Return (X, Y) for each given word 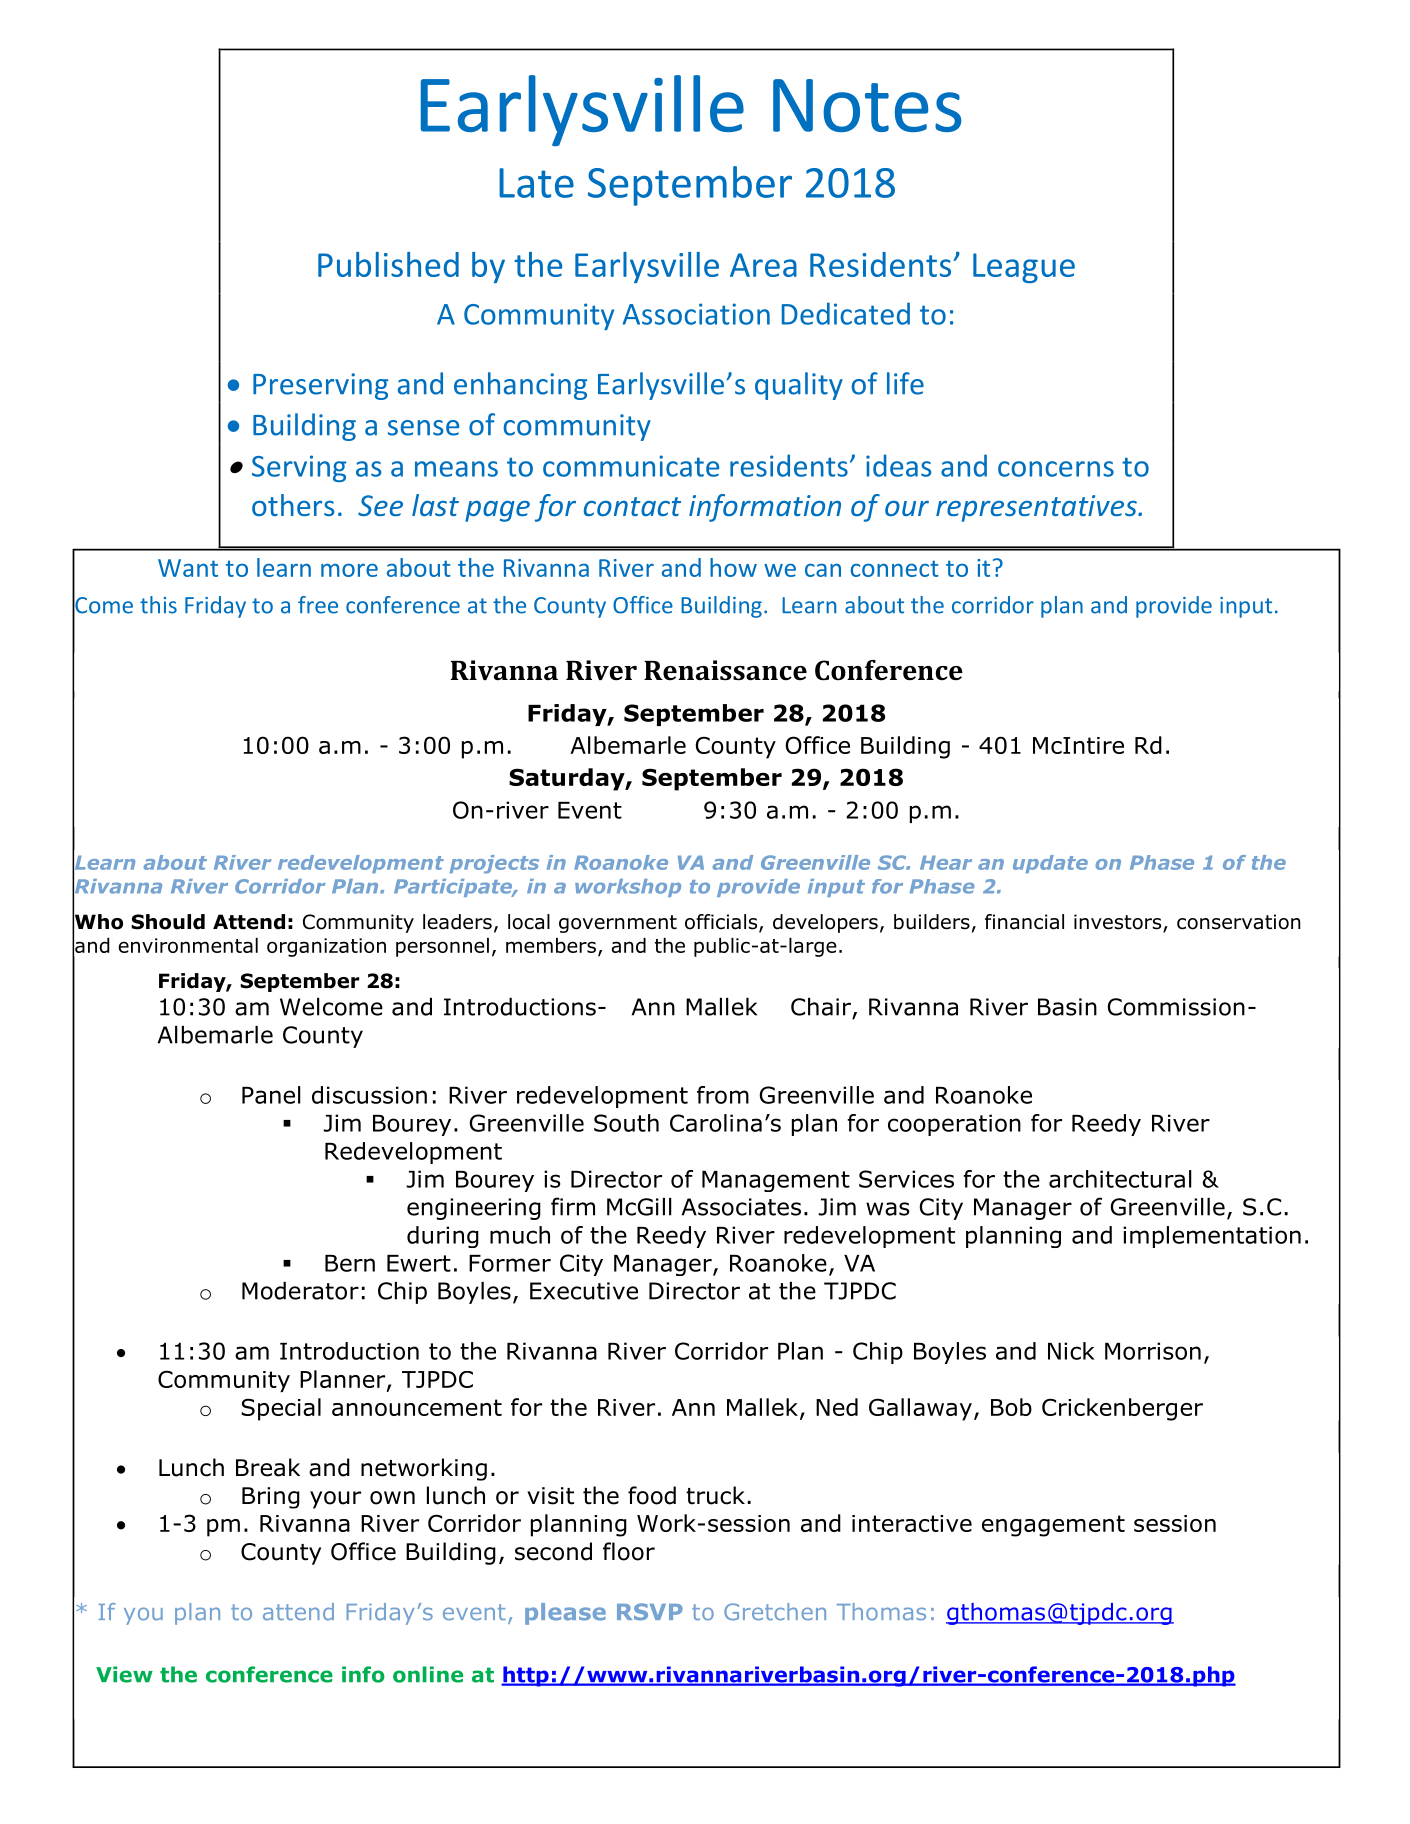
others (293, 505)
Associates (741, 1207)
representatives (1037, 508)
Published (388, 264)
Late (536, 183)
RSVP (650, 1612)
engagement (1053, 1526)
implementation (1212, 1237)
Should (168, 922)
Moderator (300, 1291)
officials (722, 923)
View (124, 1674)
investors (1119, 923)
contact (632, 506)
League (1024, 268)
